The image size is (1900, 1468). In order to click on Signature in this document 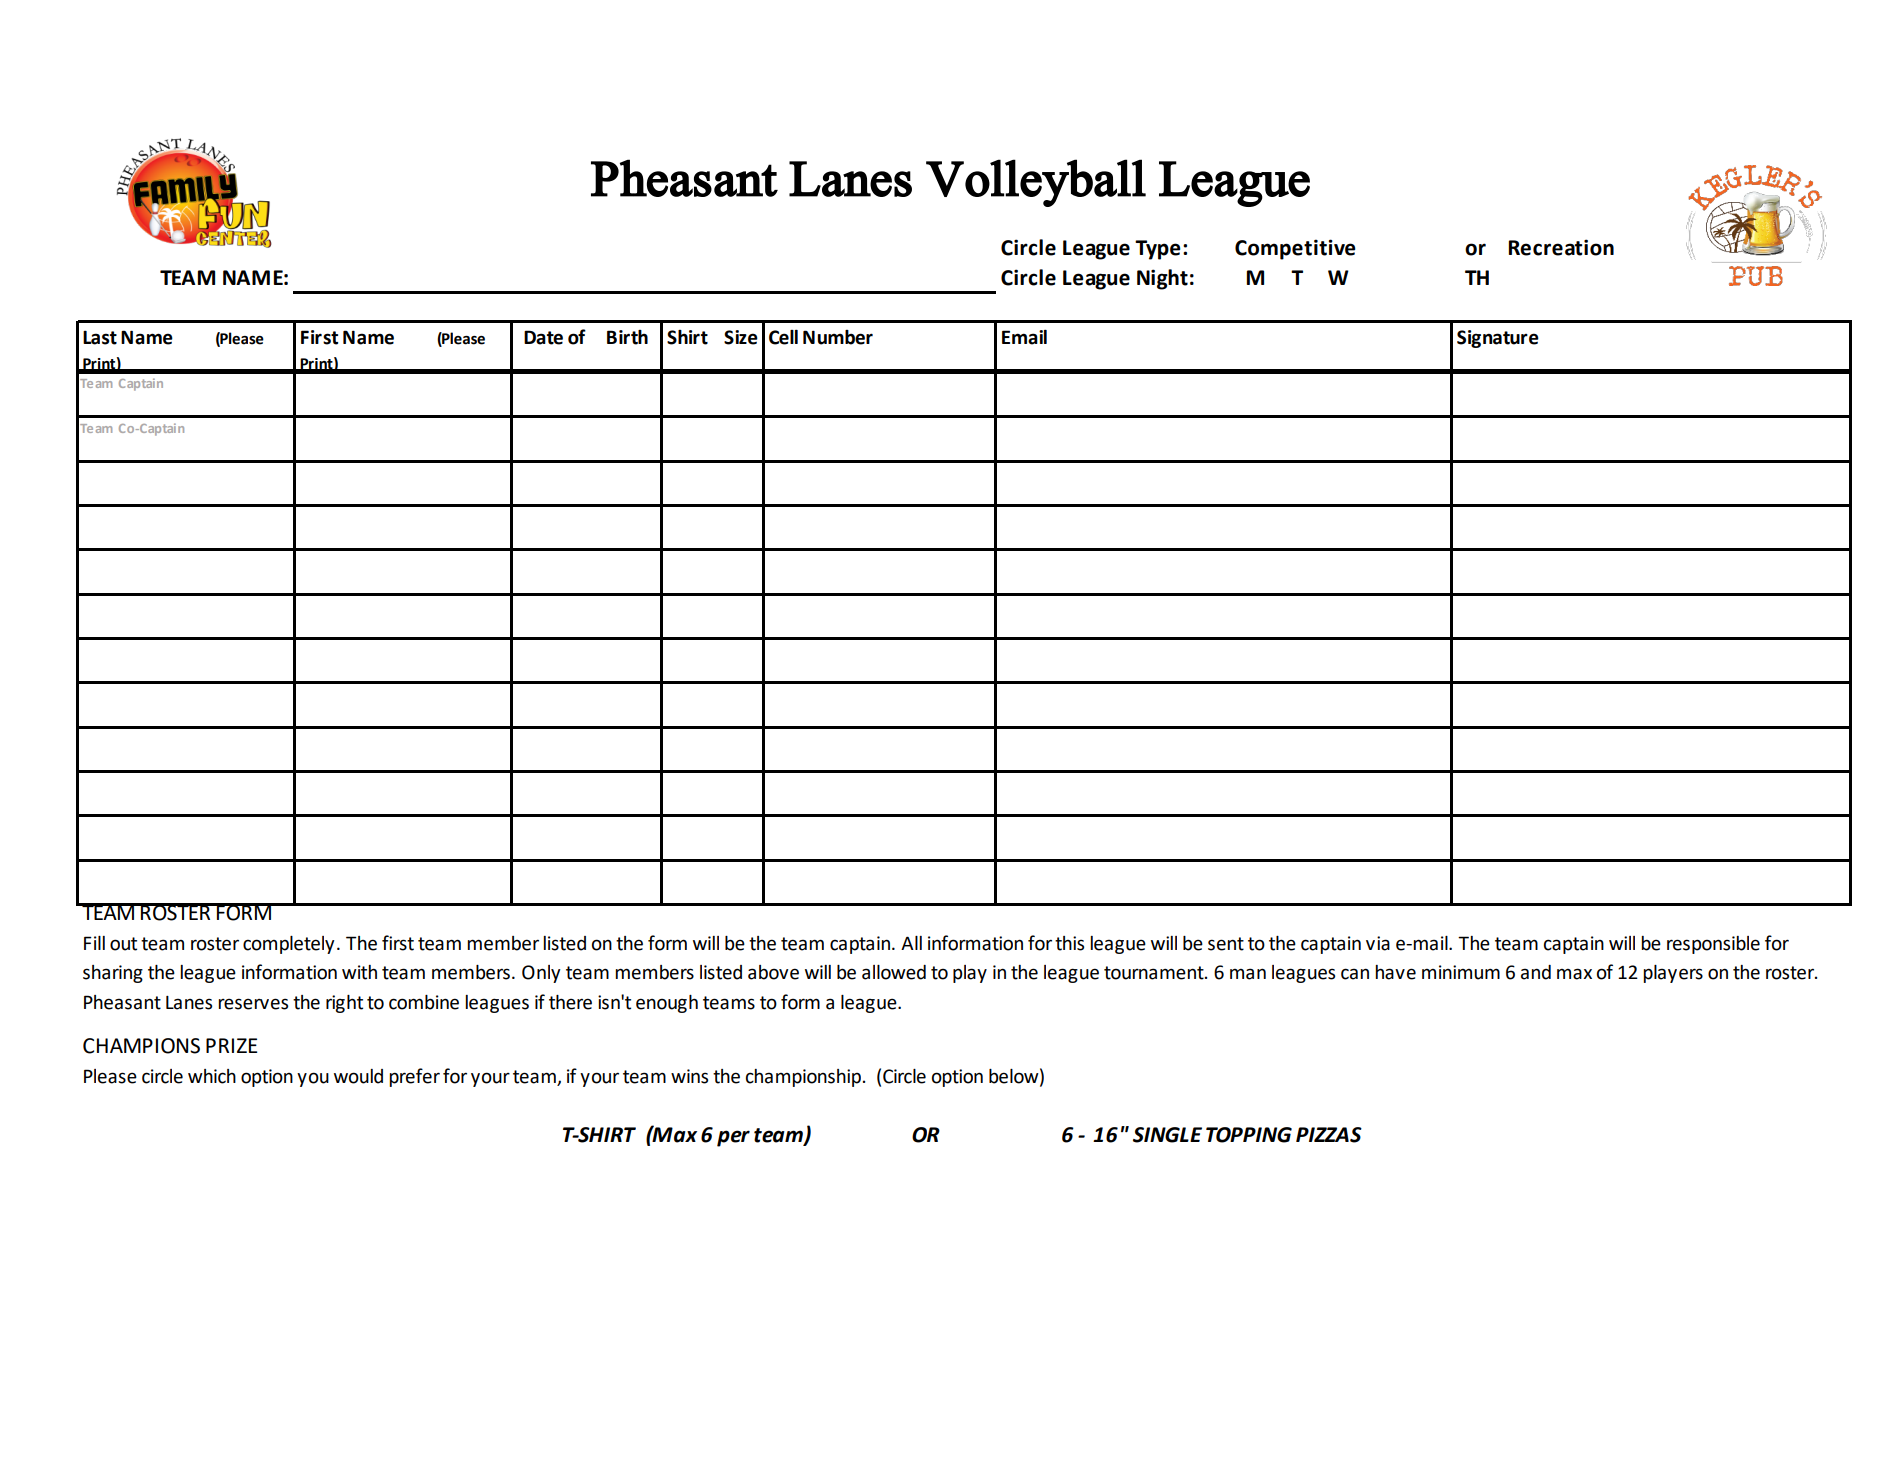, I will do `click(1498, 339)`.
